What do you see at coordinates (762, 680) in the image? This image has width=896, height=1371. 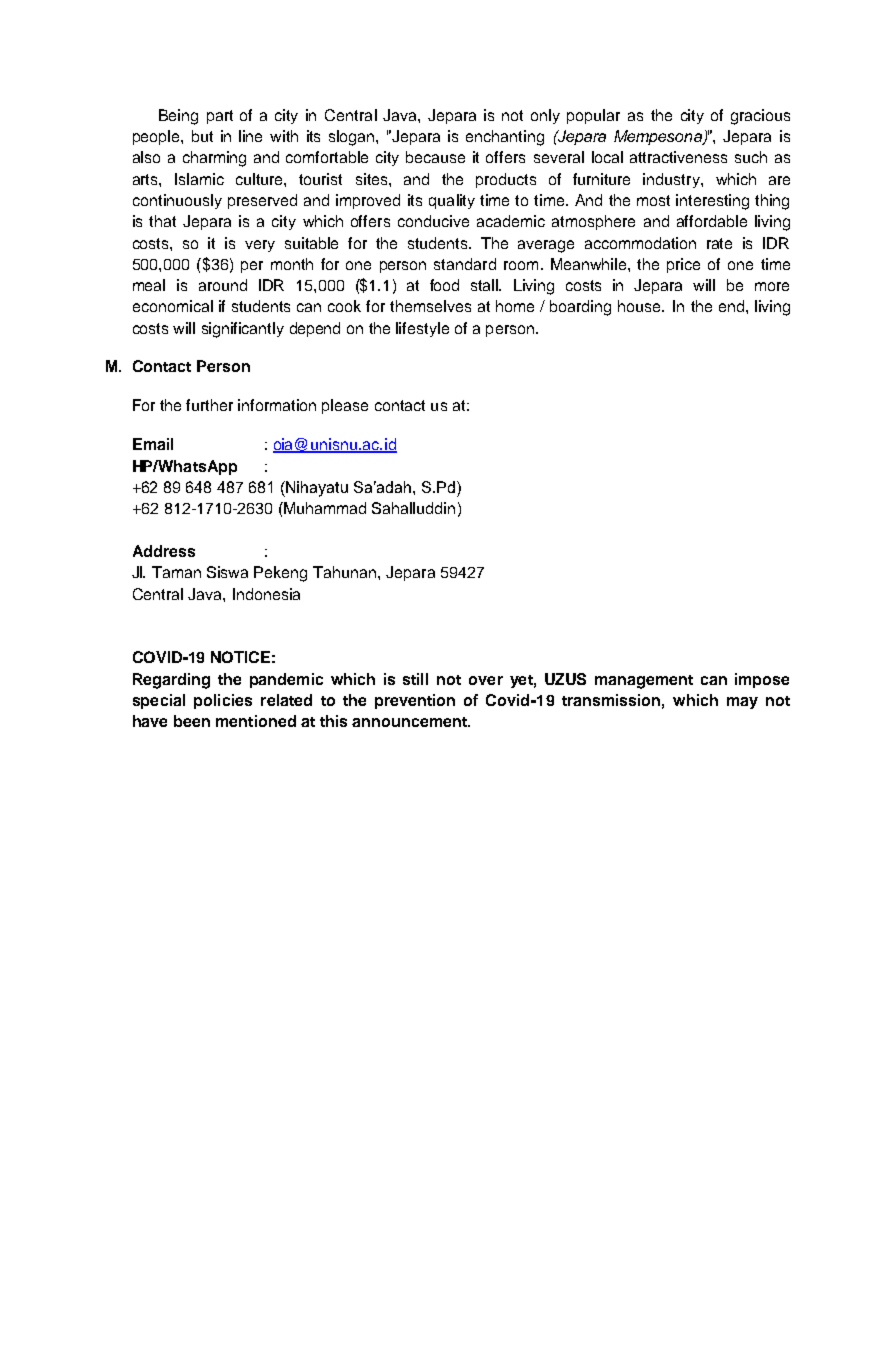 I see `impose` at bounding box center [762, 680].
